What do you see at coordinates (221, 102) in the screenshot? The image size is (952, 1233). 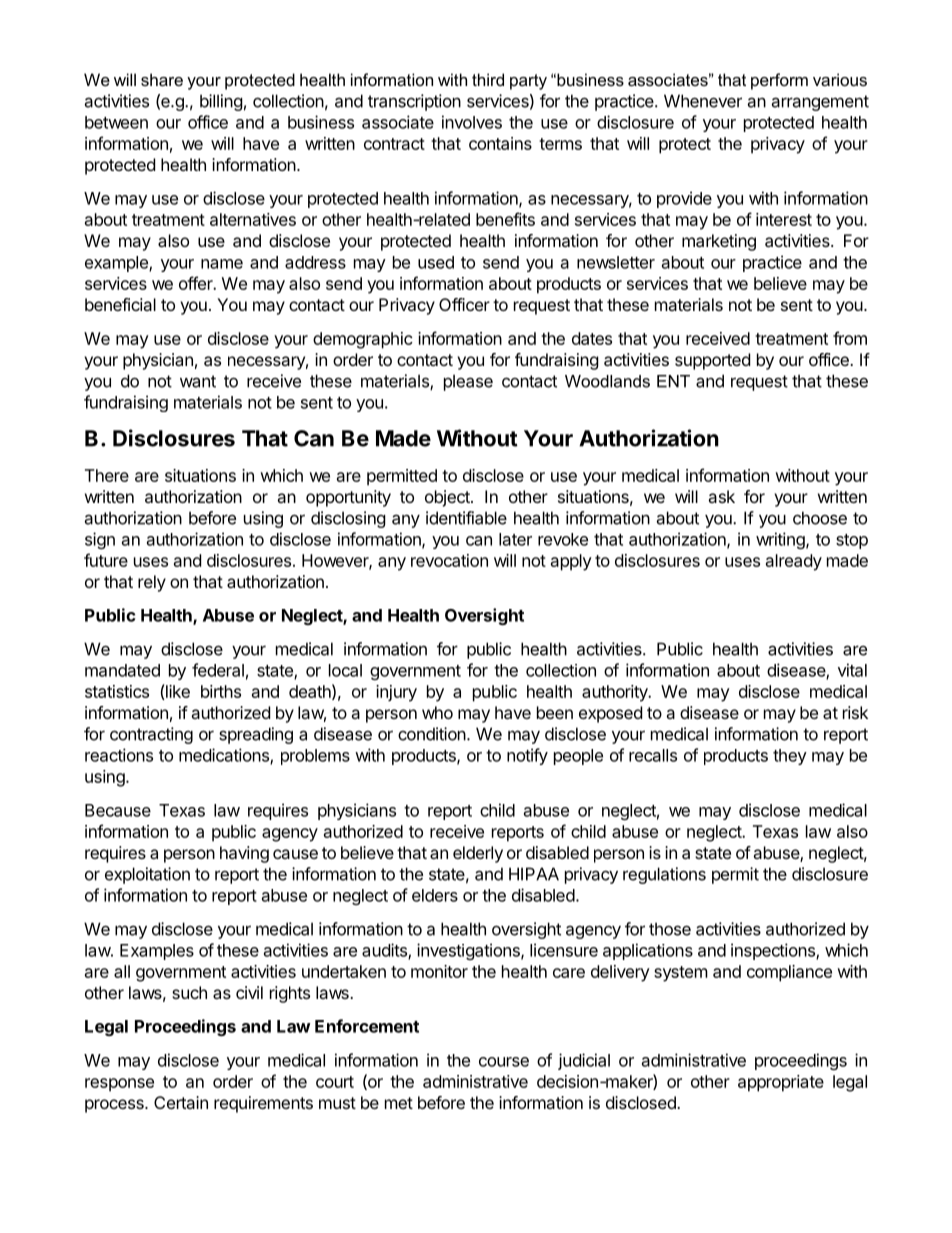 I see `billing` at bounding box center [221, 102].
